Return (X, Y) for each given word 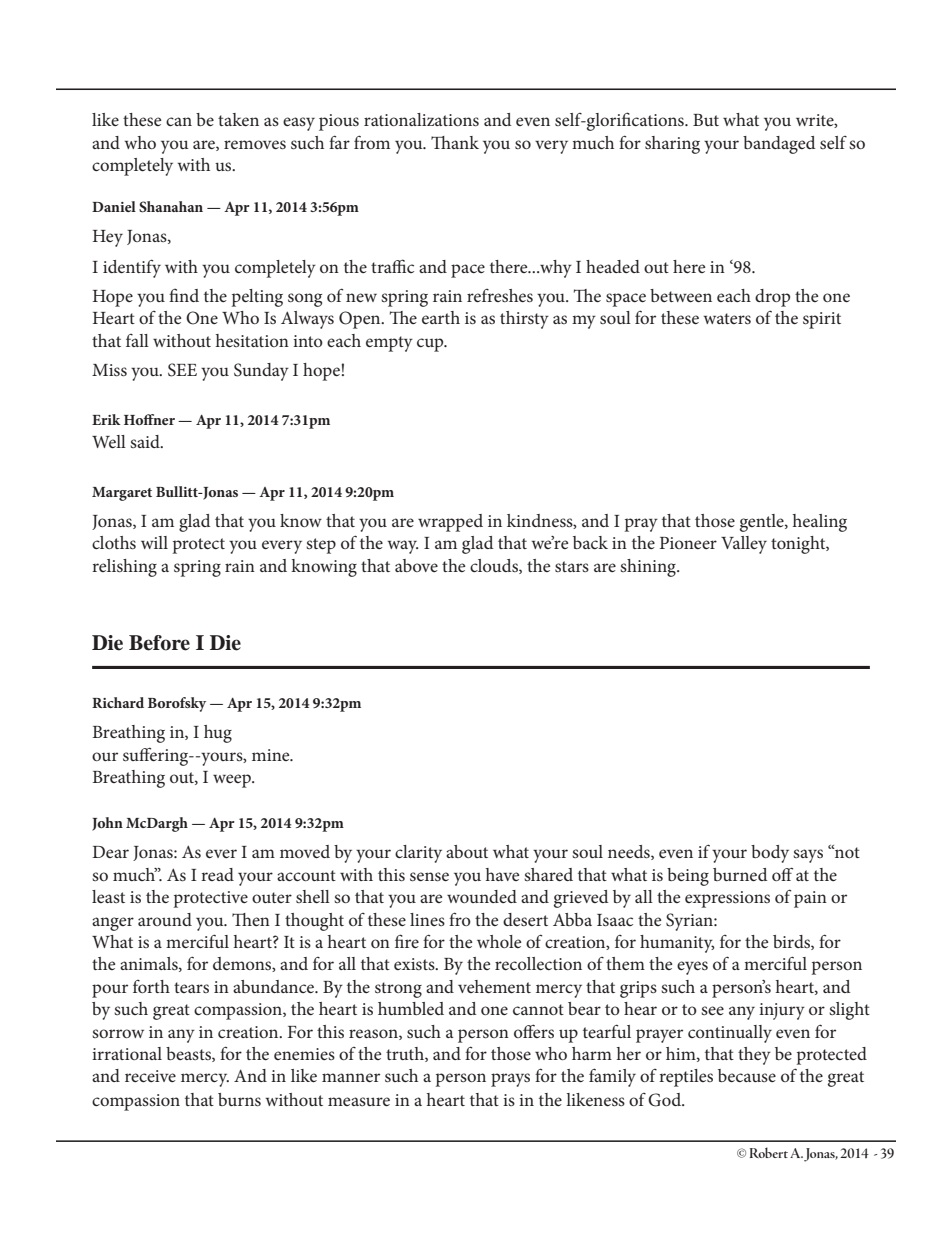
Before (159, 643)
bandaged (779, 145)
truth (406, 1054)
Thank (455, 142)
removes (255, 144)
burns (239, 1099)
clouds (495, 566)
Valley (744, 545)
